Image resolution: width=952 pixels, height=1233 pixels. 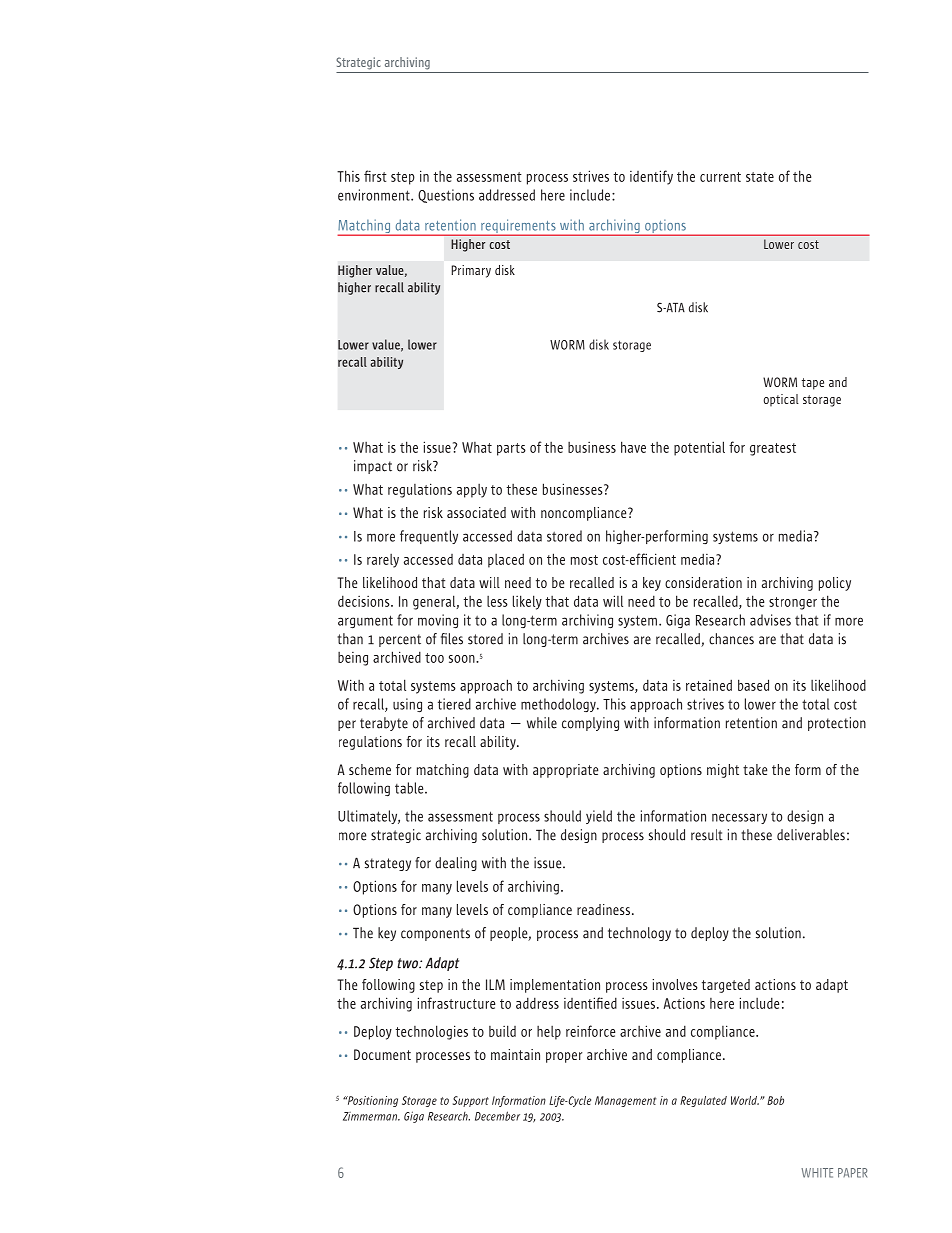 What do you see at coordinates (773, 449) in the document?
I see `greatest` at bounding box center [773, 449].
